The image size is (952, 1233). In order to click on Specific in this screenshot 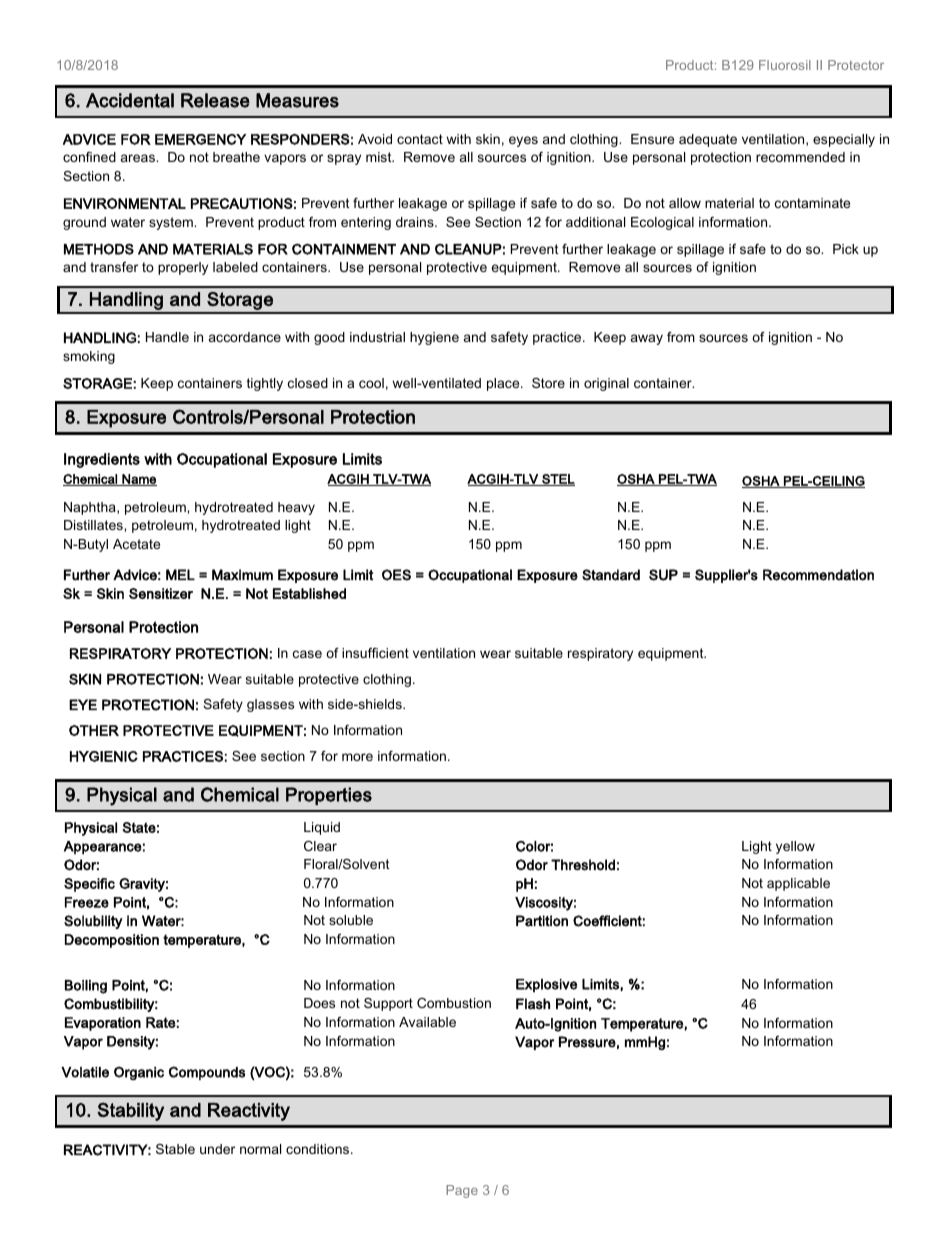, I will do `click(89, 885)`.
